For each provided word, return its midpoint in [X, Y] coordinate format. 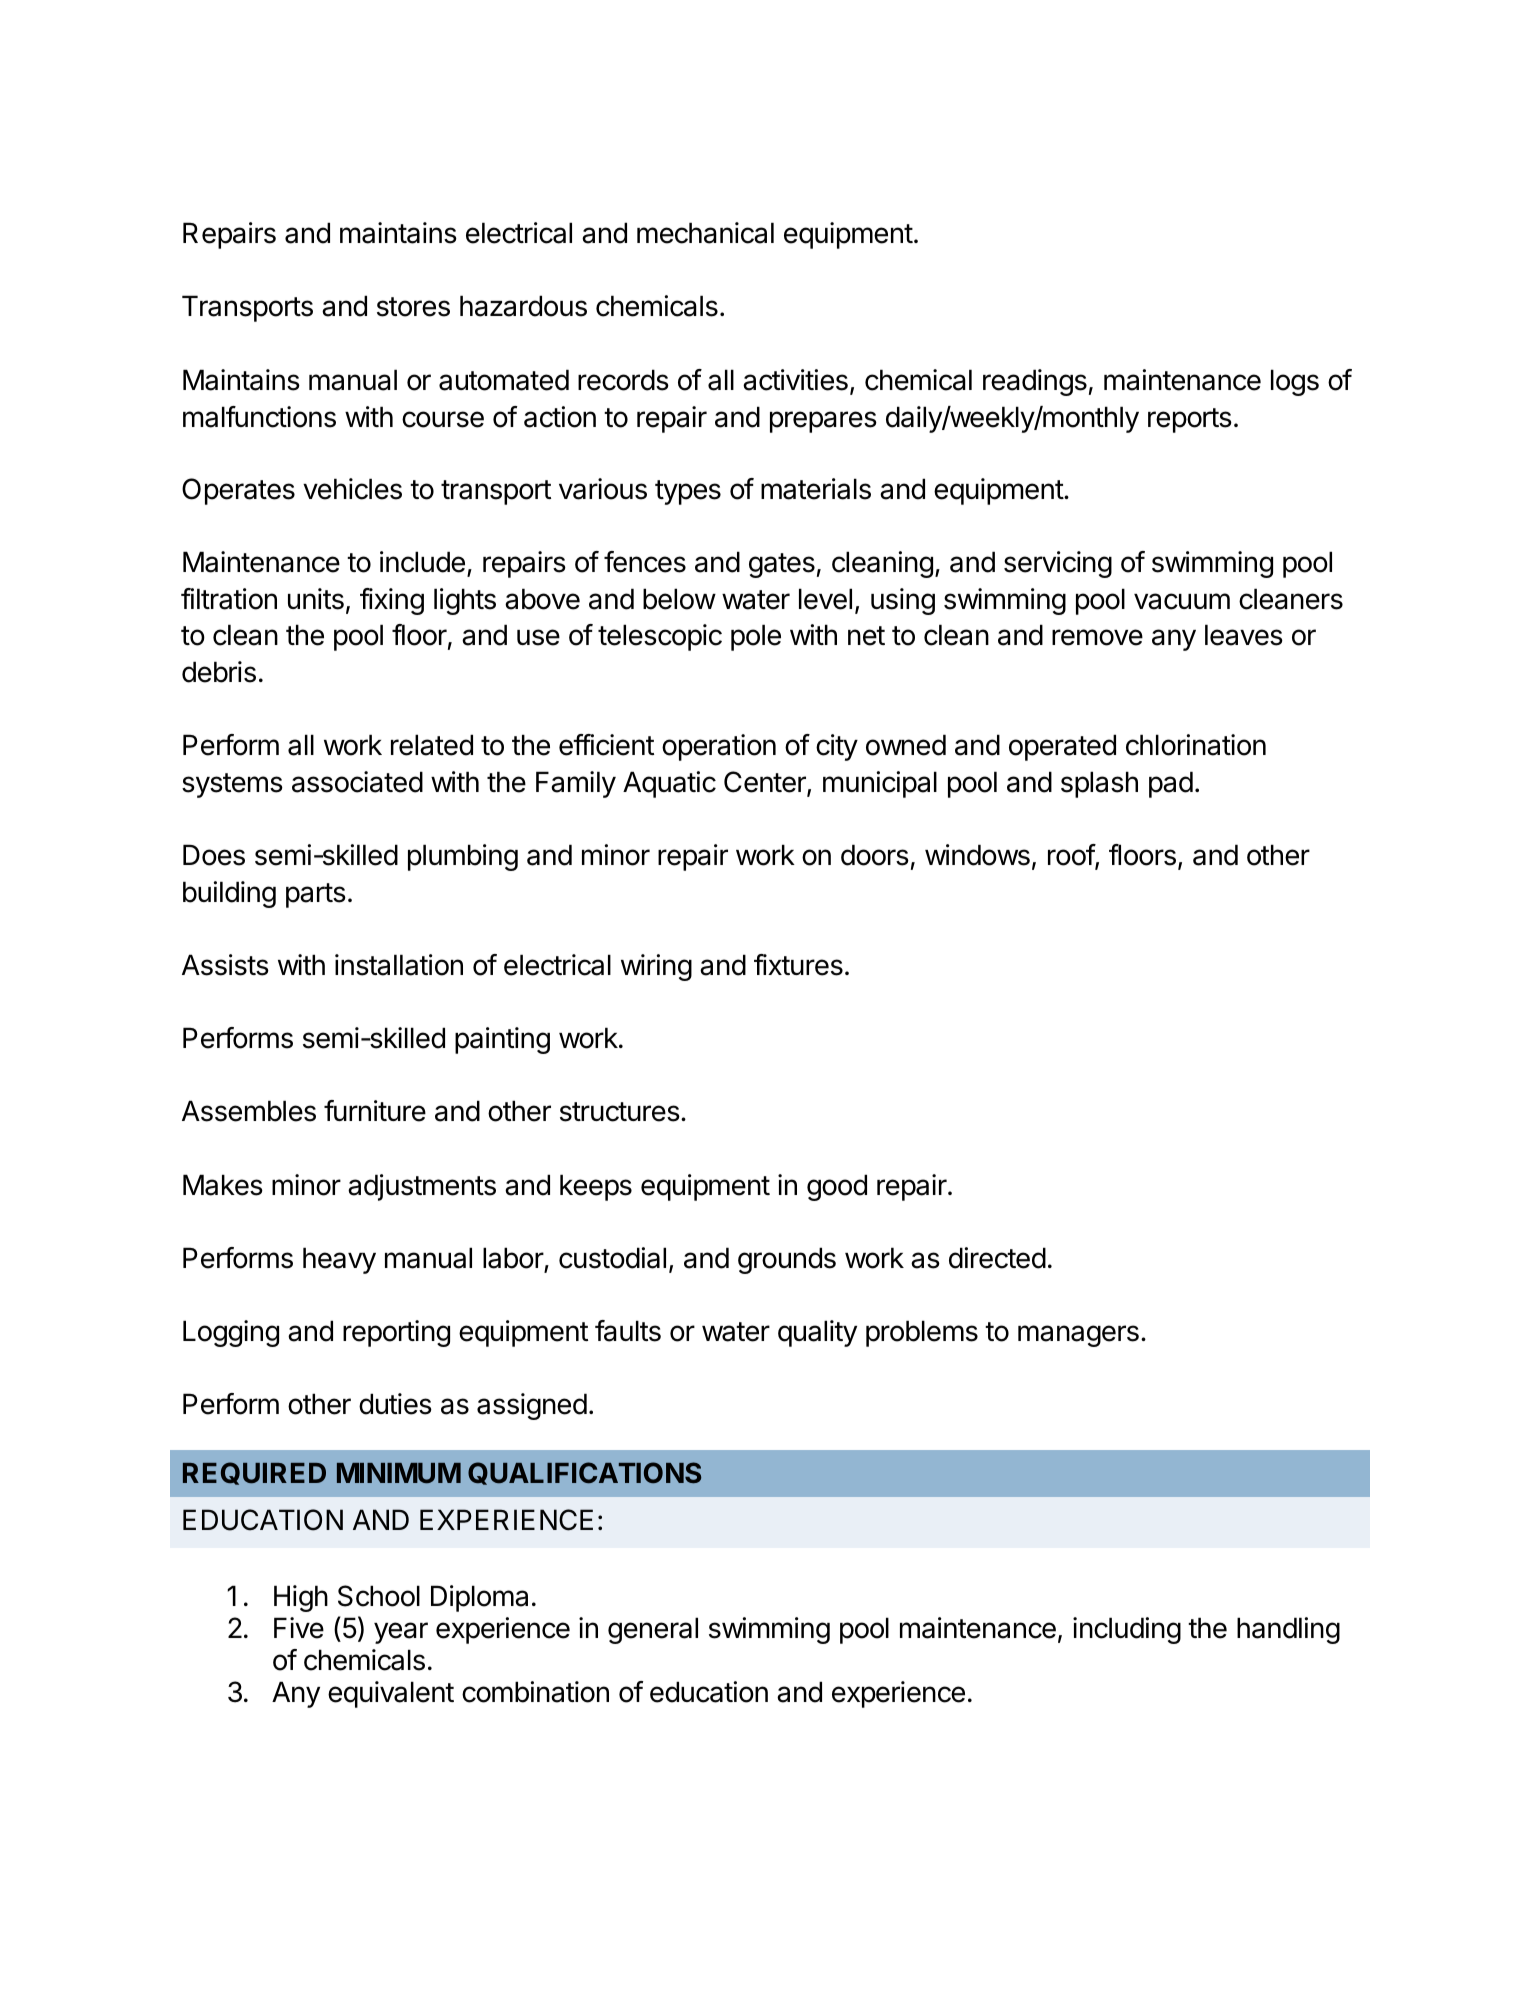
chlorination [1196, 745]
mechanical [705, 233]
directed [997, 1258]
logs [1295, 382]
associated [357, 782]
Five [299, 1628]
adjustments [422, 1187]
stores [413, 307]
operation [719, 747]
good [837, 1187]
